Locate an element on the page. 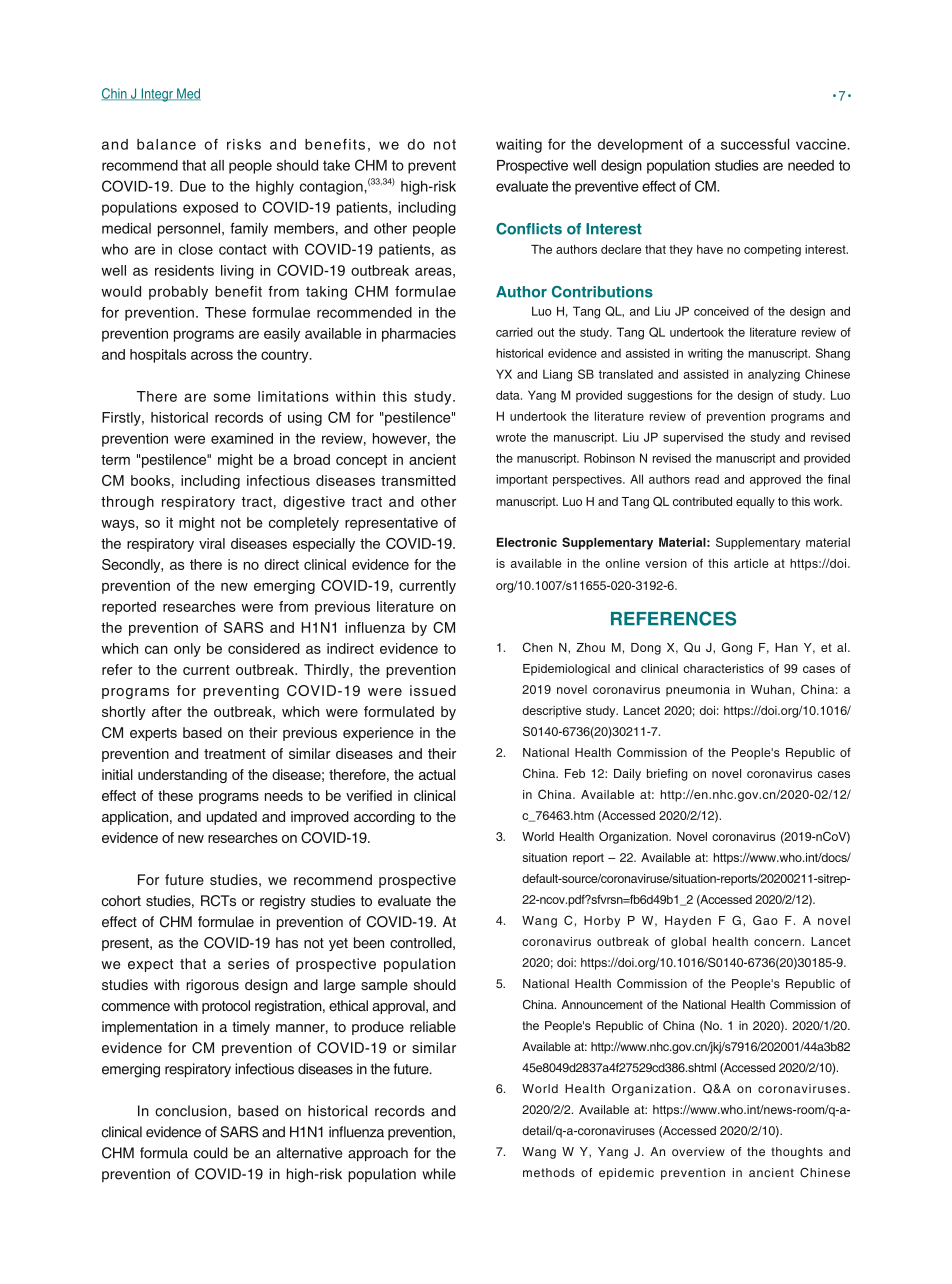 This page has height=1284, width=952. equally is located at coordinates (755, 503).
